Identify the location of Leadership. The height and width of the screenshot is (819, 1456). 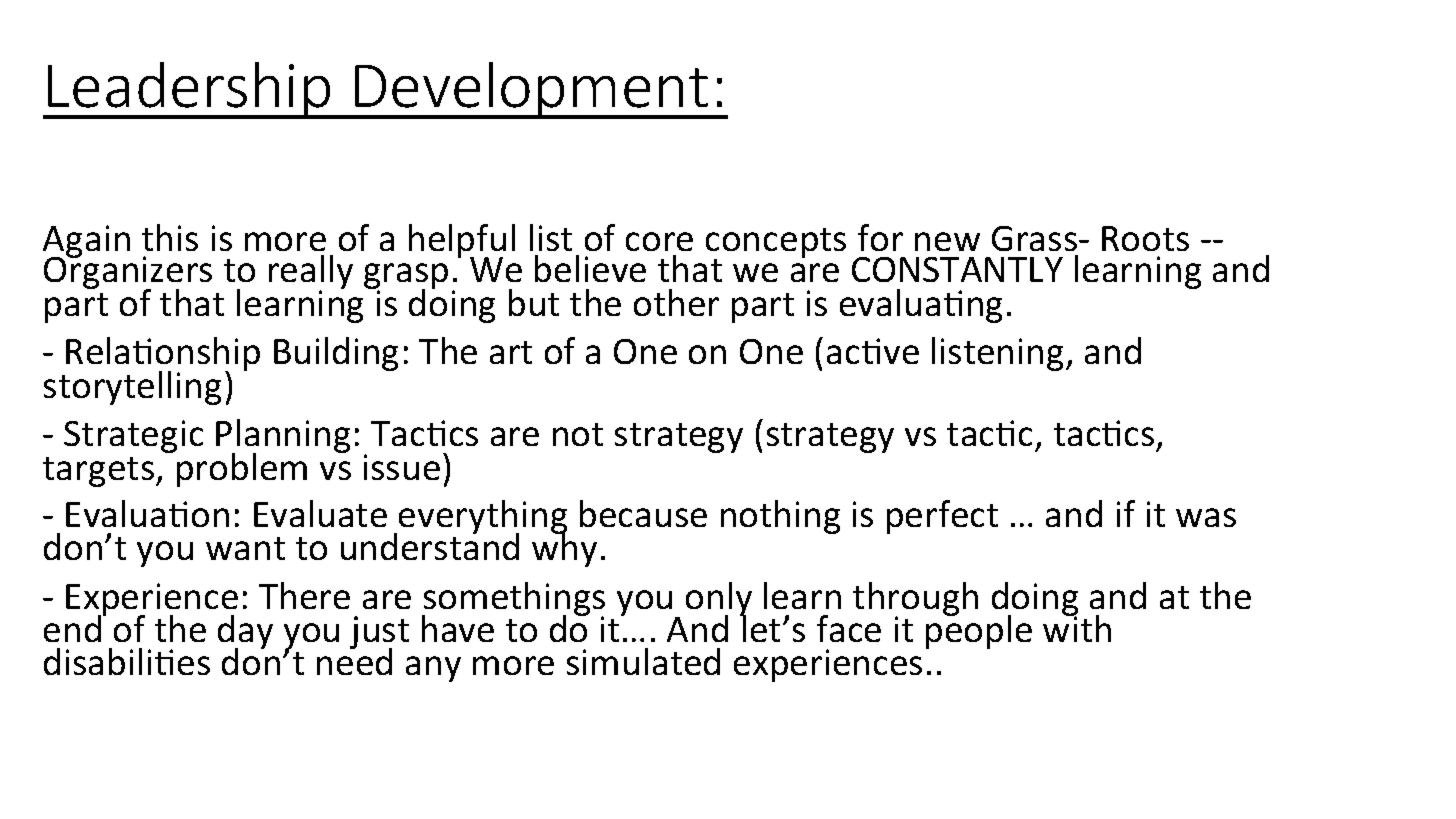
(189, 90).
